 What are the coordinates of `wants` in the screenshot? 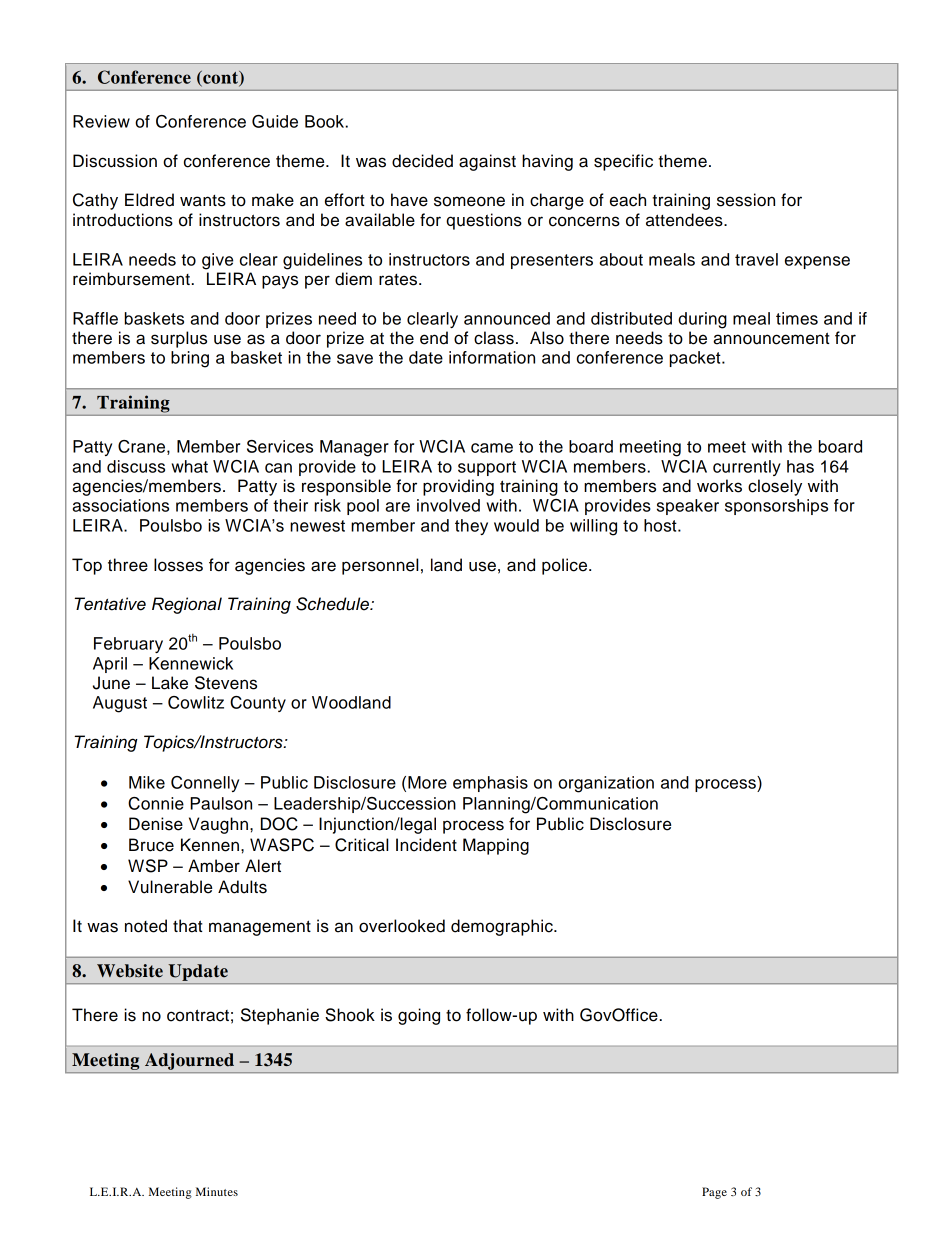 It's located at (203, 201).
